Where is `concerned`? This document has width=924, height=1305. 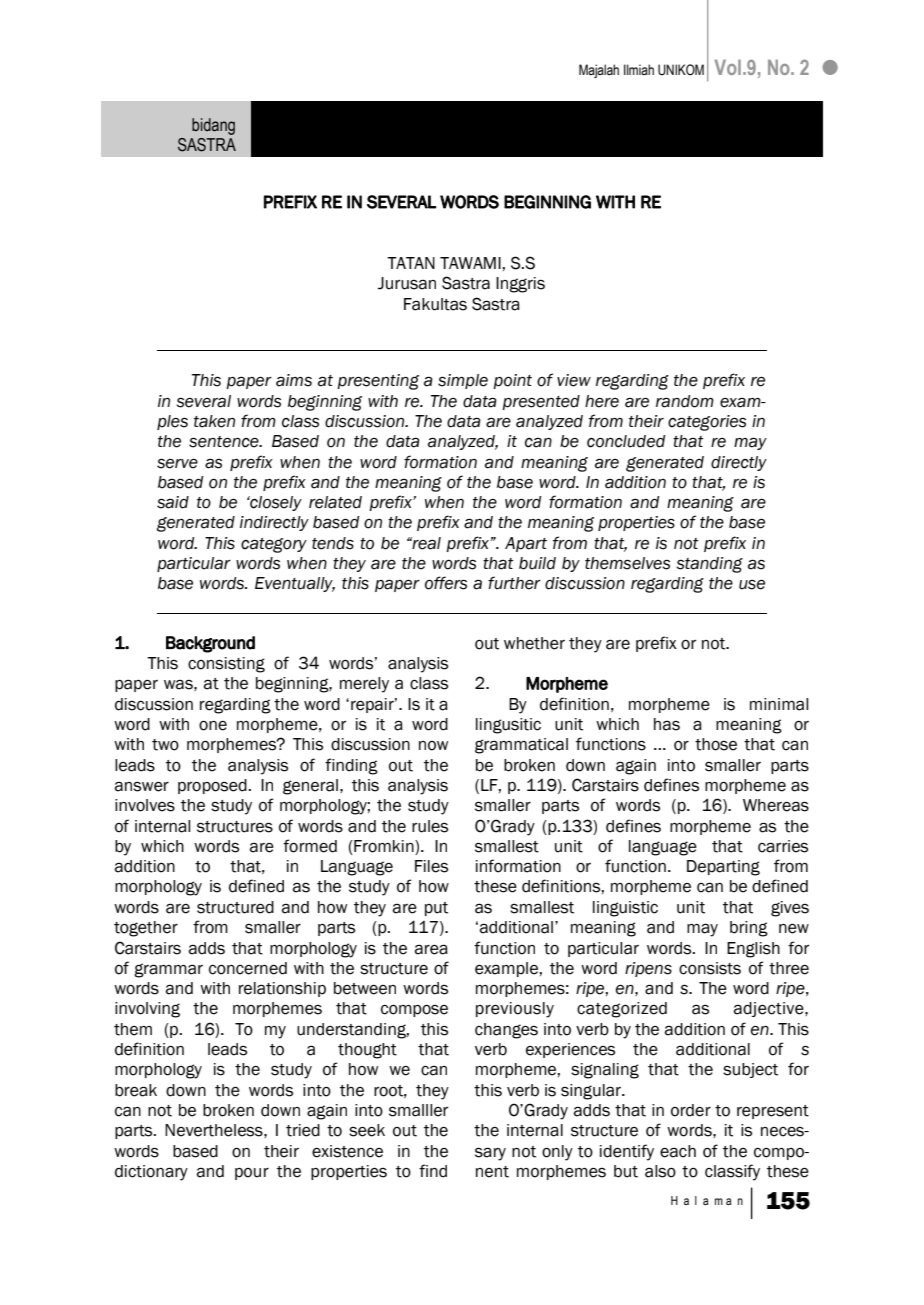
concerned is located at coordinates (248, 968).
